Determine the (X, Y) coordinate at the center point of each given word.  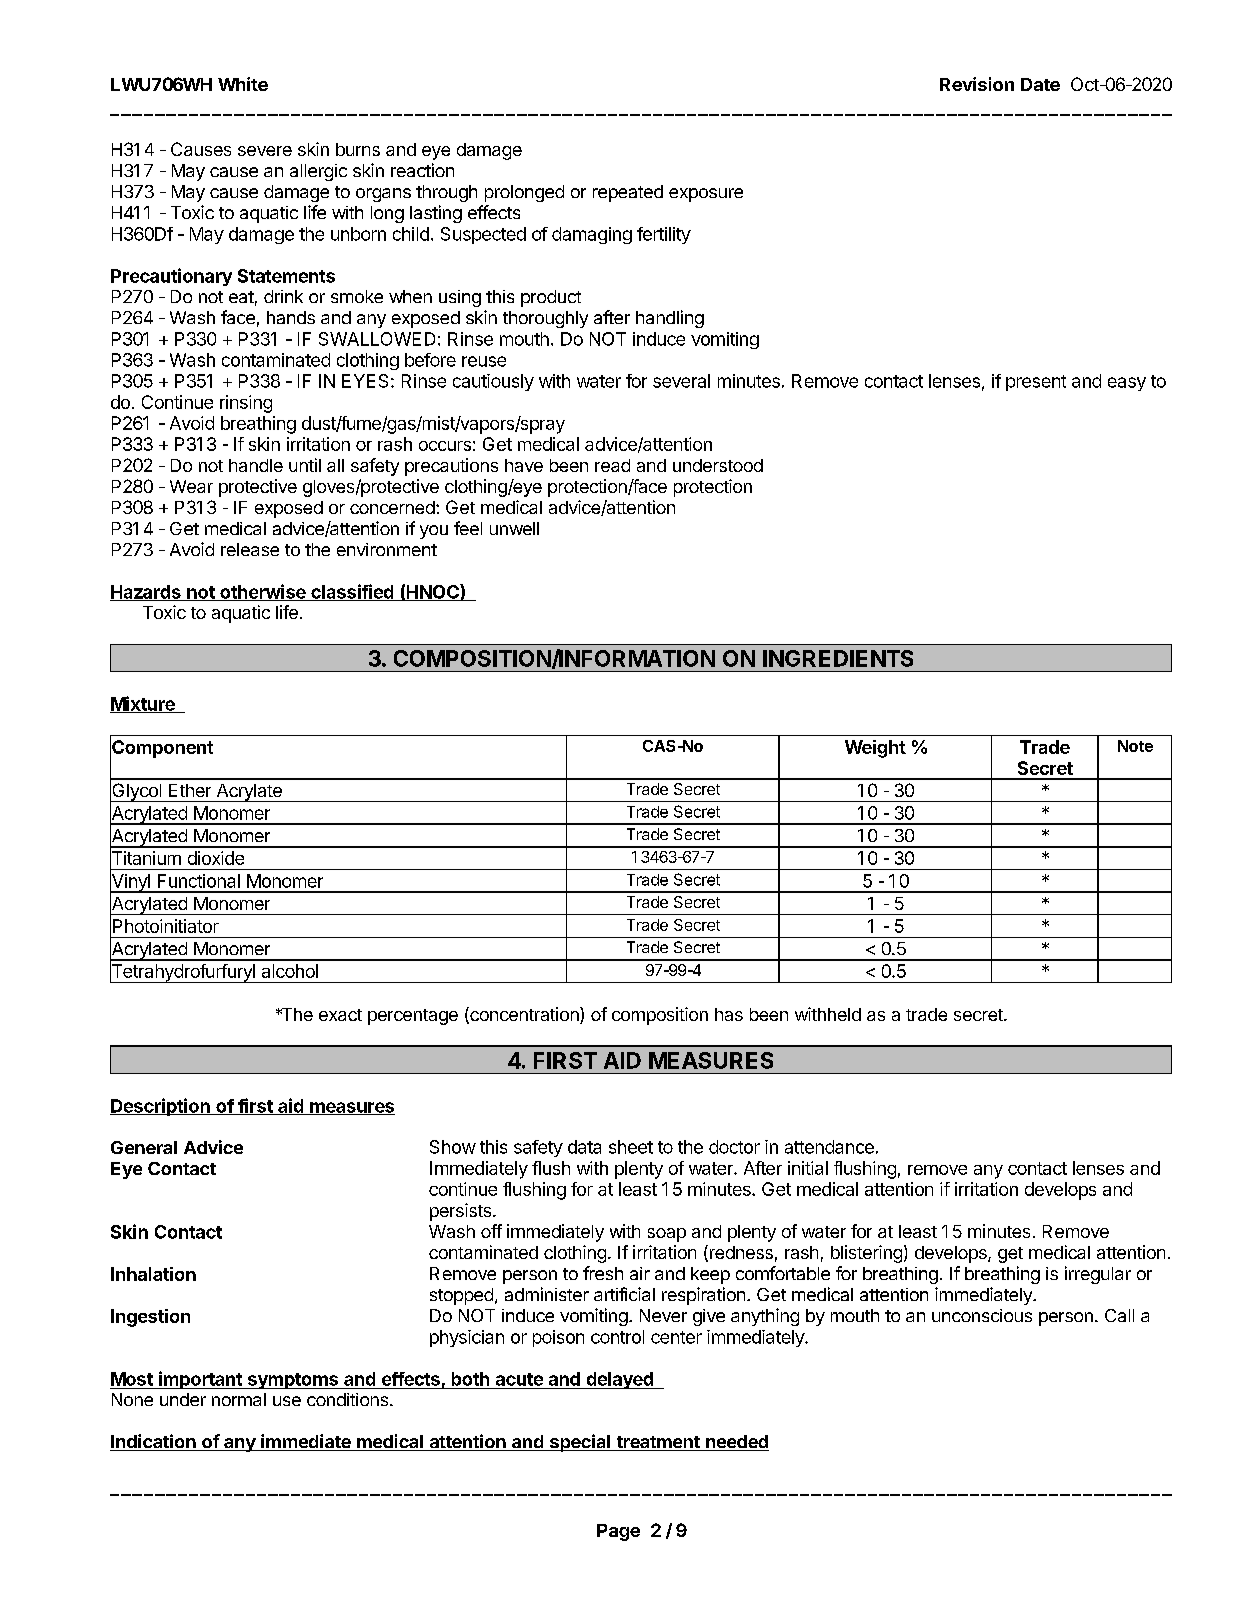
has (729, 1014)
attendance (829, 1147)
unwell (514, 528)
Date (1040, 84)
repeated (628, 193)
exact (340, 1015)
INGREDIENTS (838, 658)
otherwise (263, 592)
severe (265, 151)
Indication (154, 1442)
